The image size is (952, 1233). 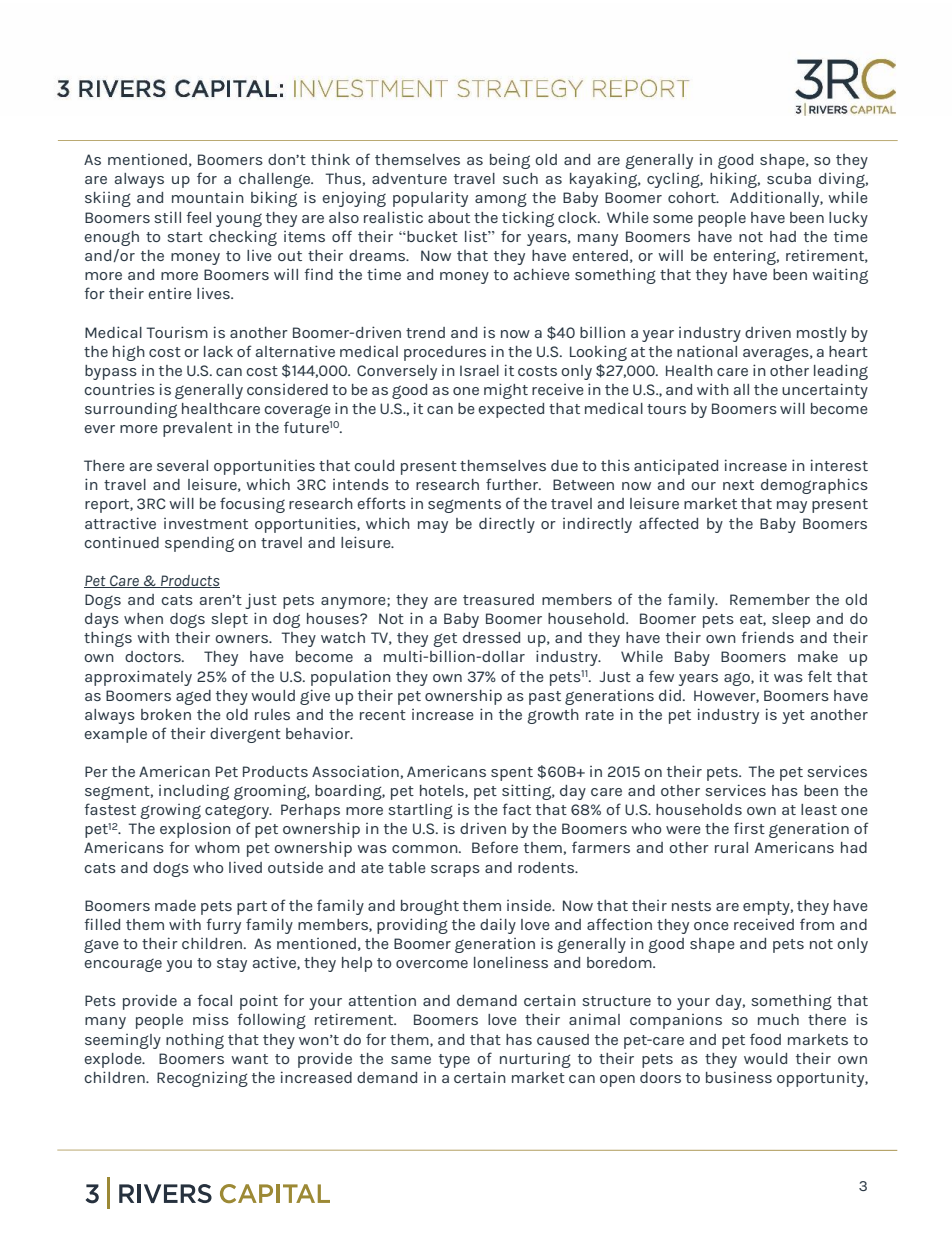 I want to click on nothing, so click(x=195, y=1041).
